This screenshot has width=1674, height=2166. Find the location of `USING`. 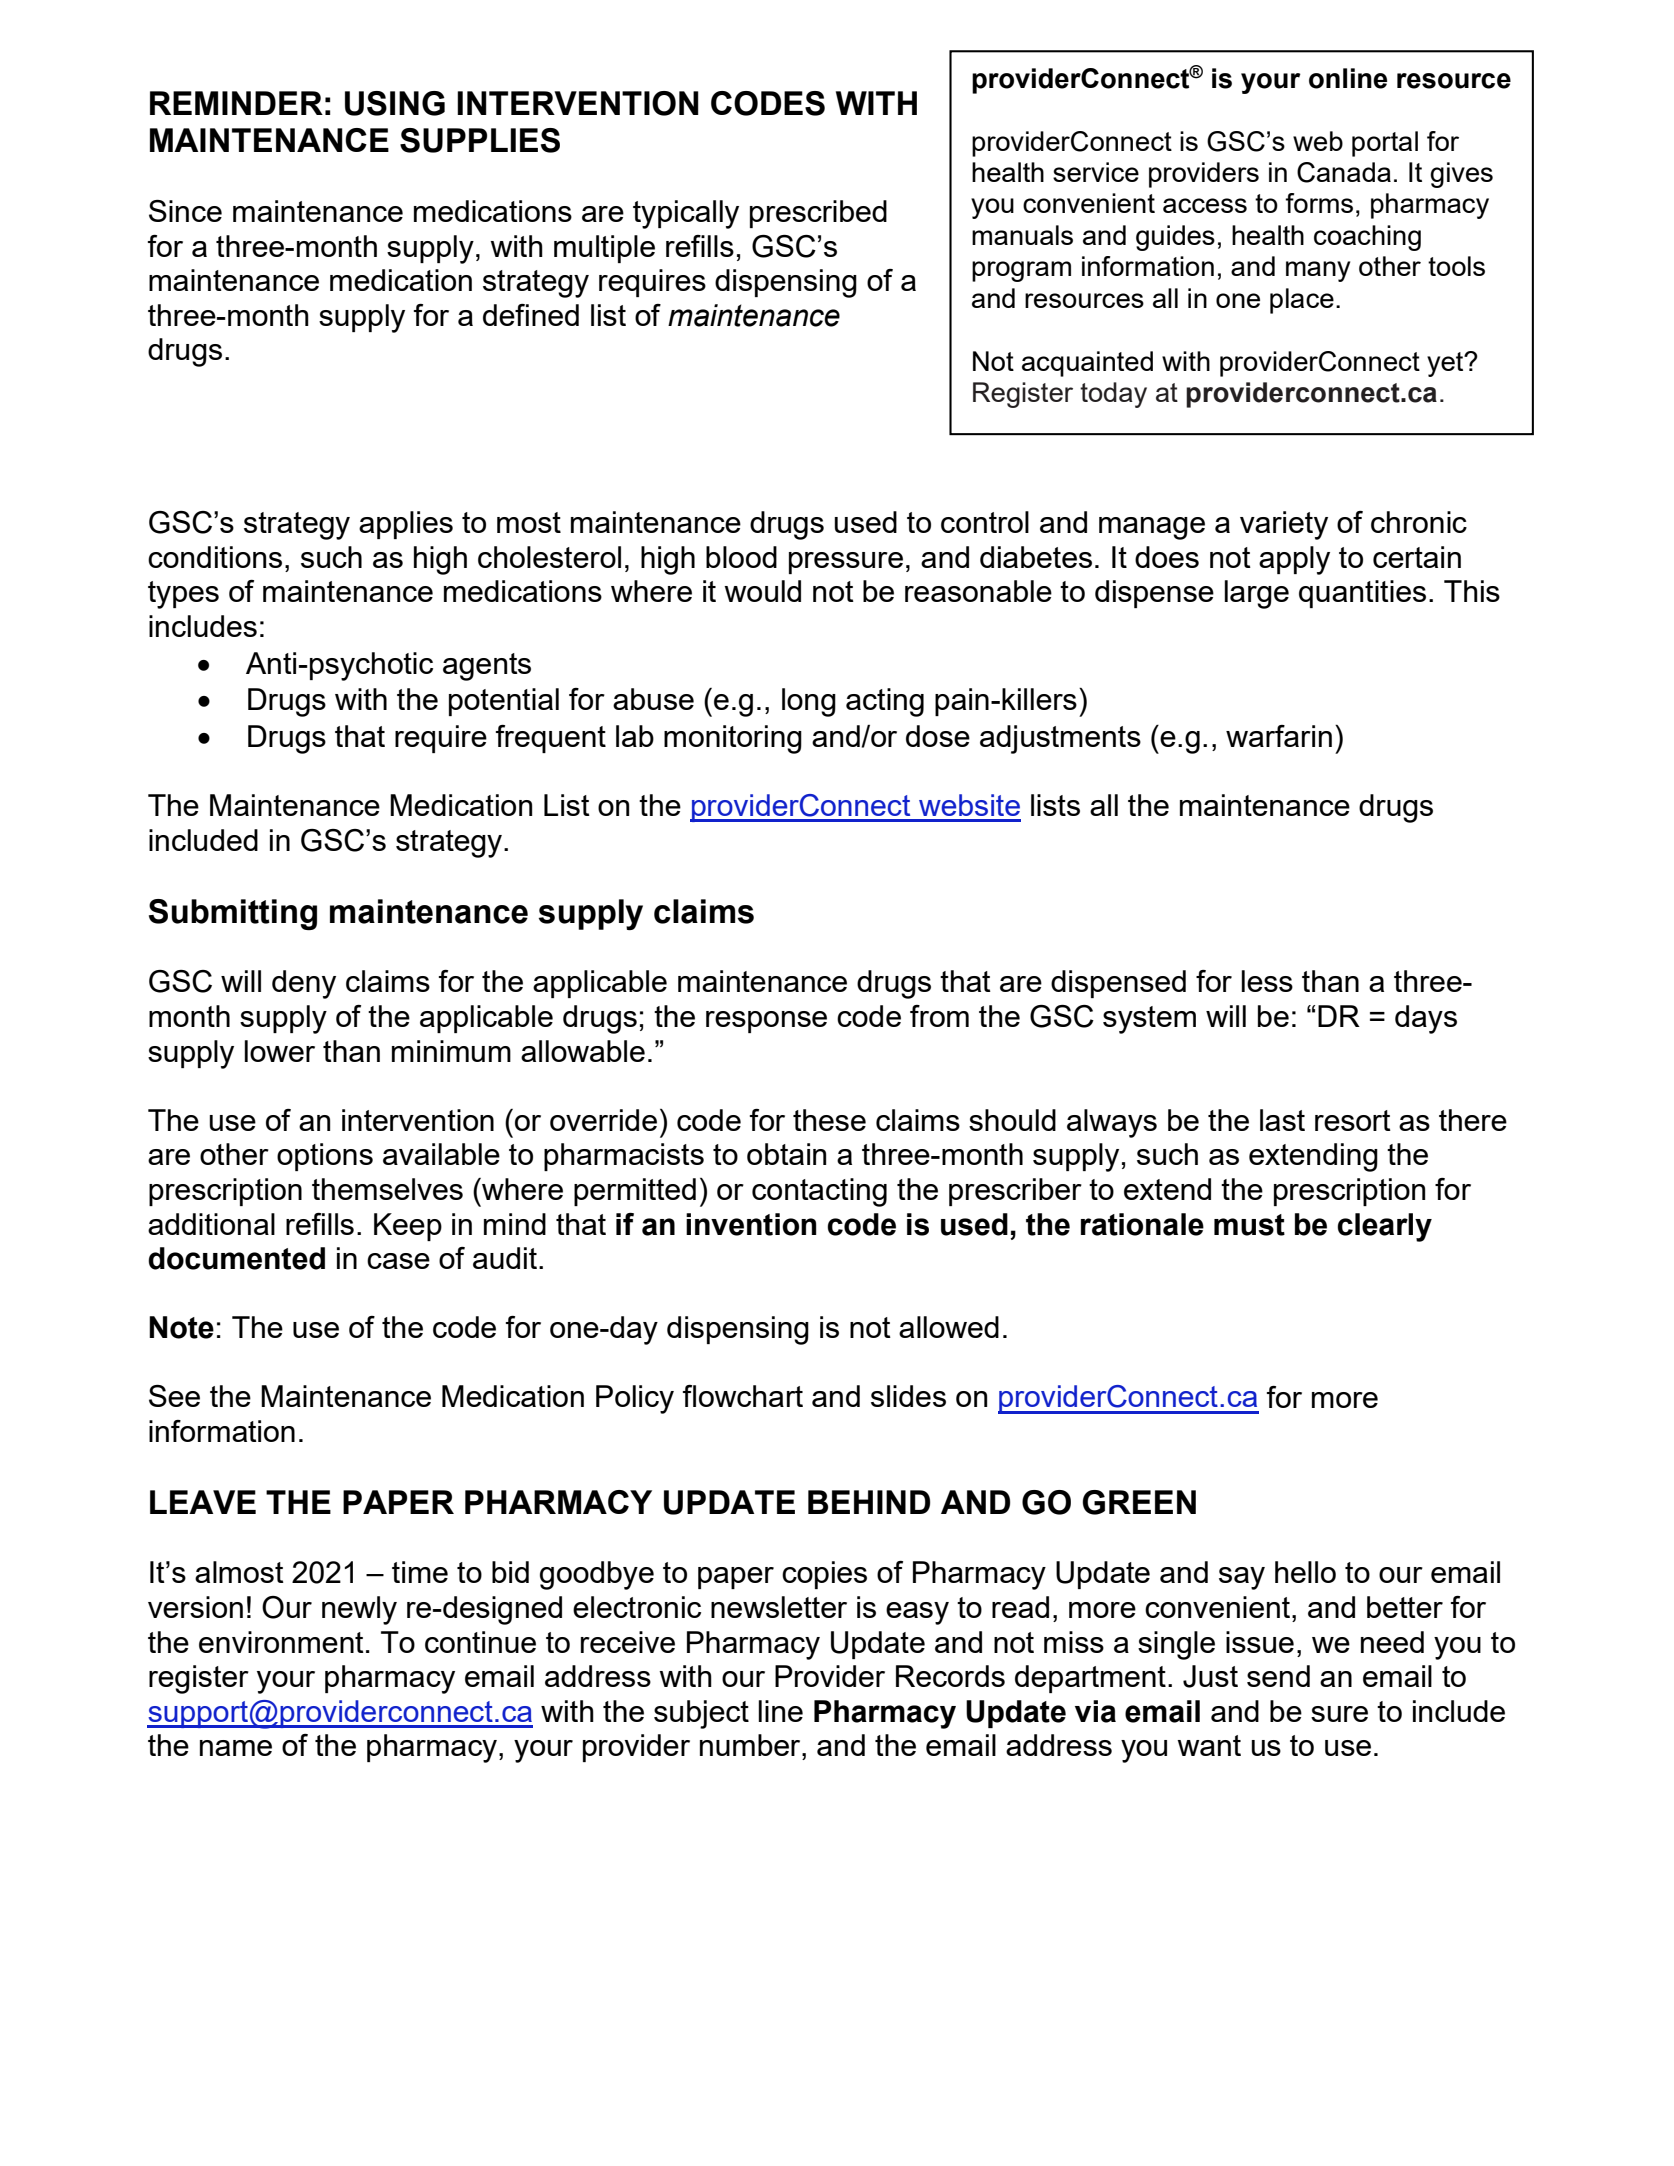

USING is located at coordinates (395, 103).
